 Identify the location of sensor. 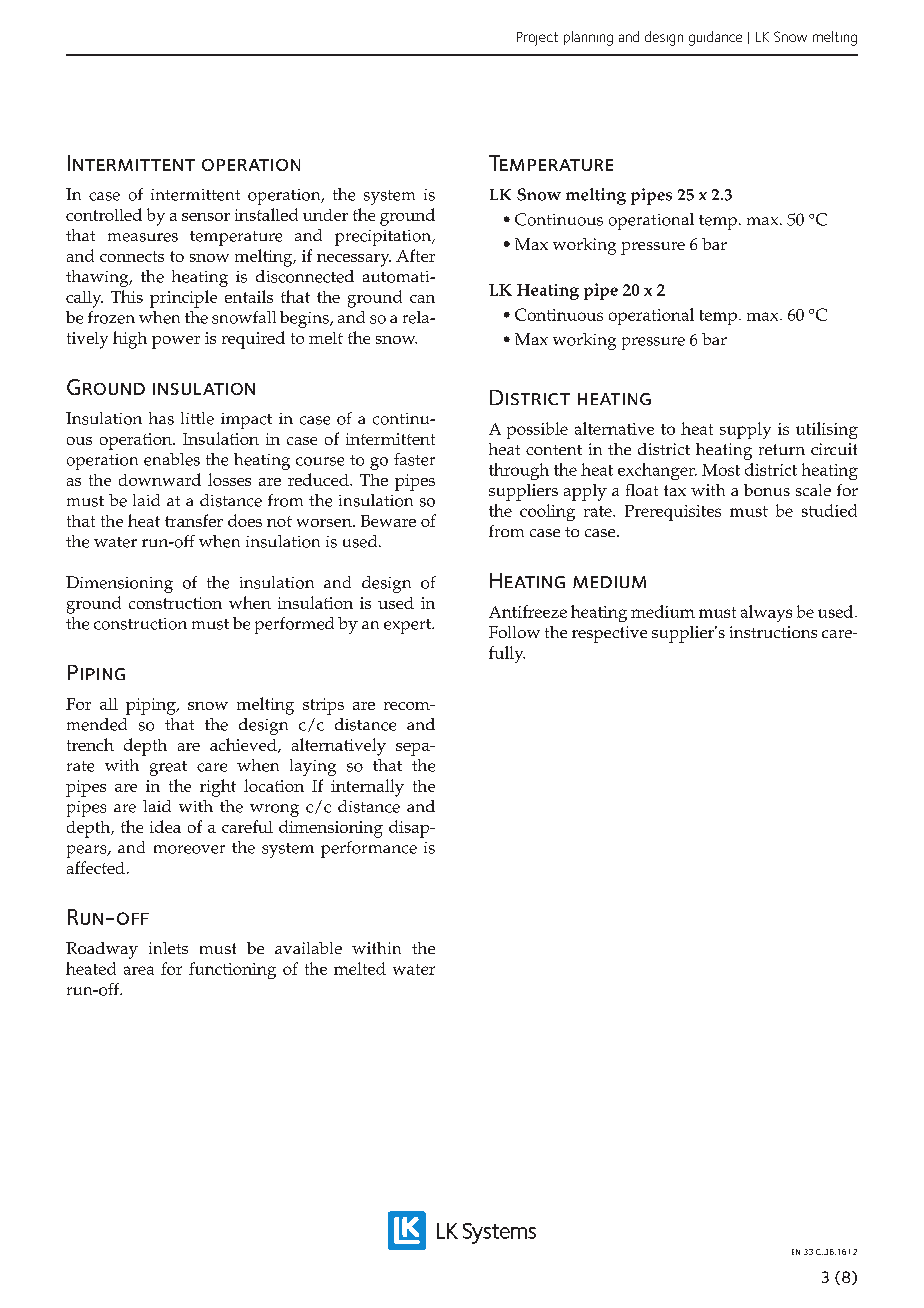
(206, 217).
